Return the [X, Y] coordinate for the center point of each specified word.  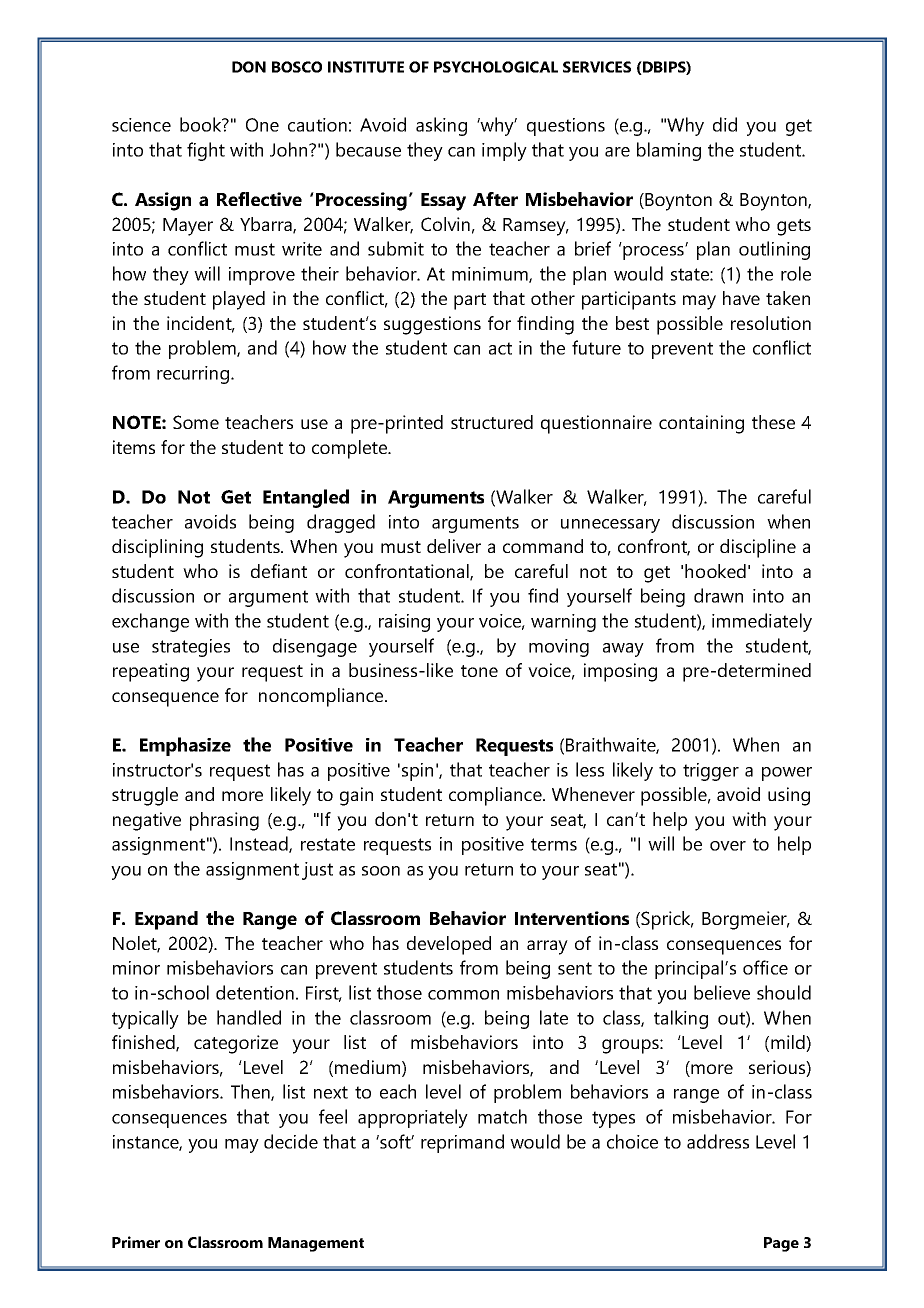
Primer [136, 1242]
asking [441, 126]
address [718, 1141]
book [202, 124]
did [725, 124]
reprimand [462, 1143]
